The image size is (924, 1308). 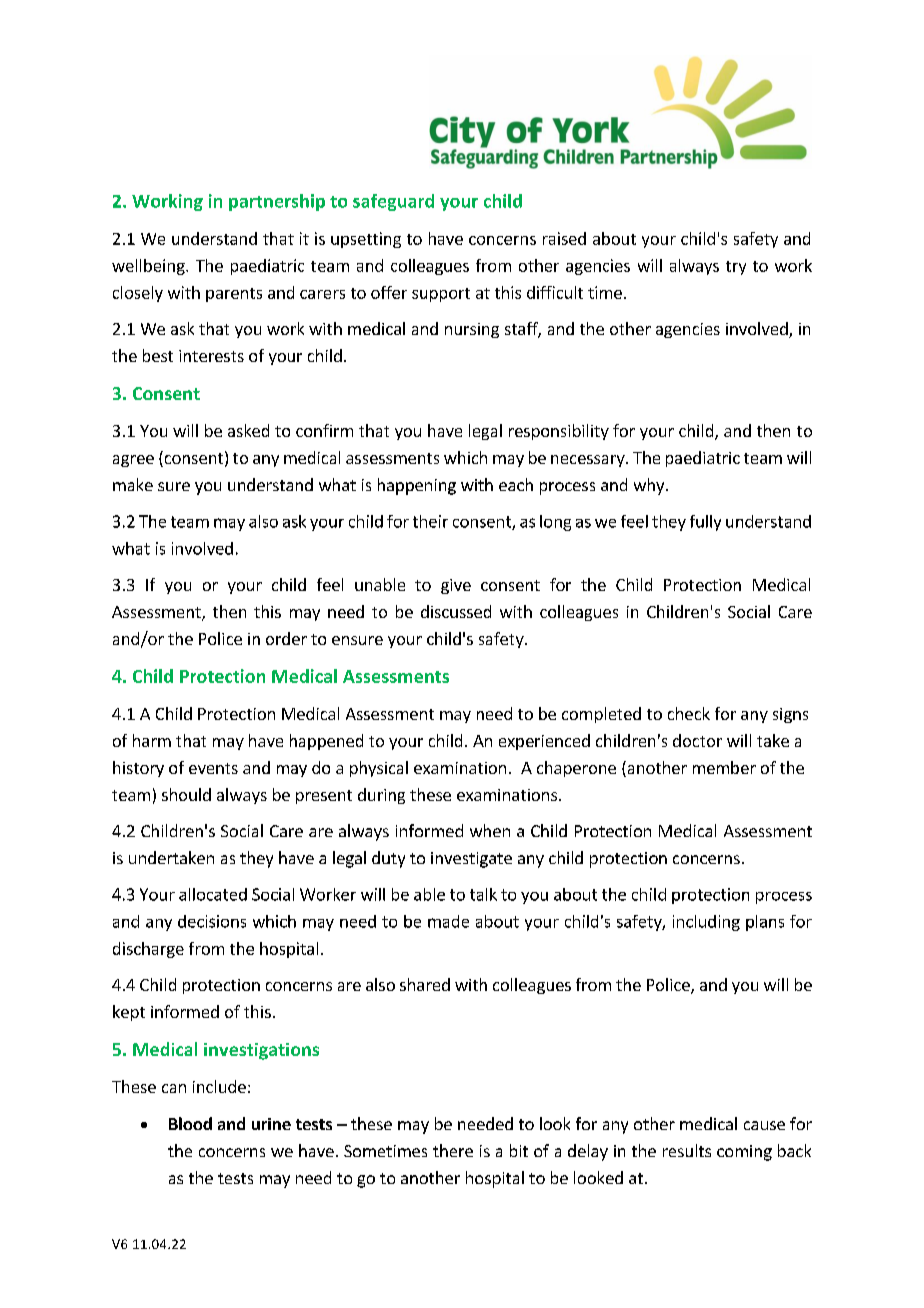 What do you see at coordinates (149, 267) in the screenshot?
I see `wellbeing` at bounding box center [149, 267].
